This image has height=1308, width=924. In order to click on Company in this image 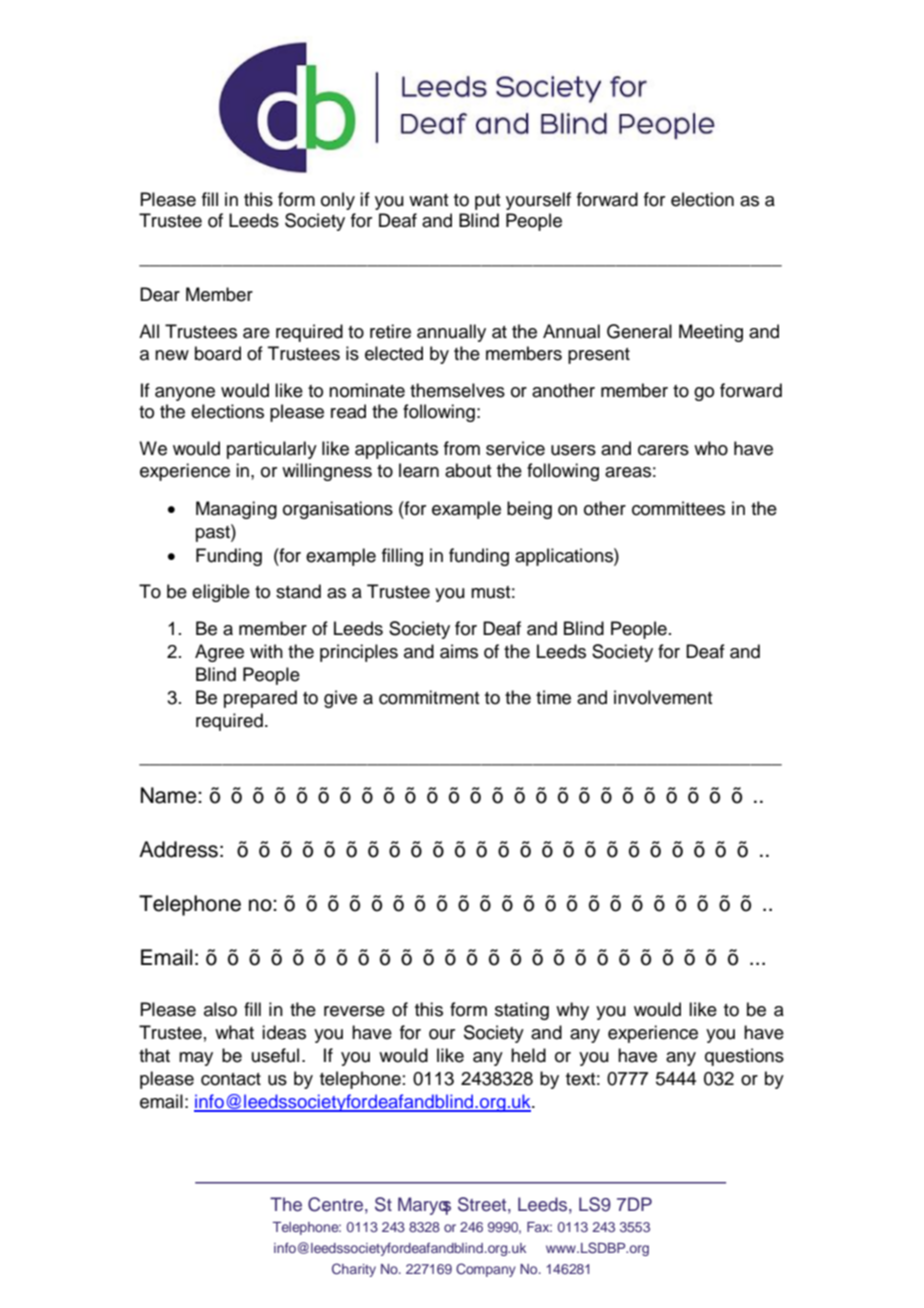, I will do `click(486, 1270)`.
